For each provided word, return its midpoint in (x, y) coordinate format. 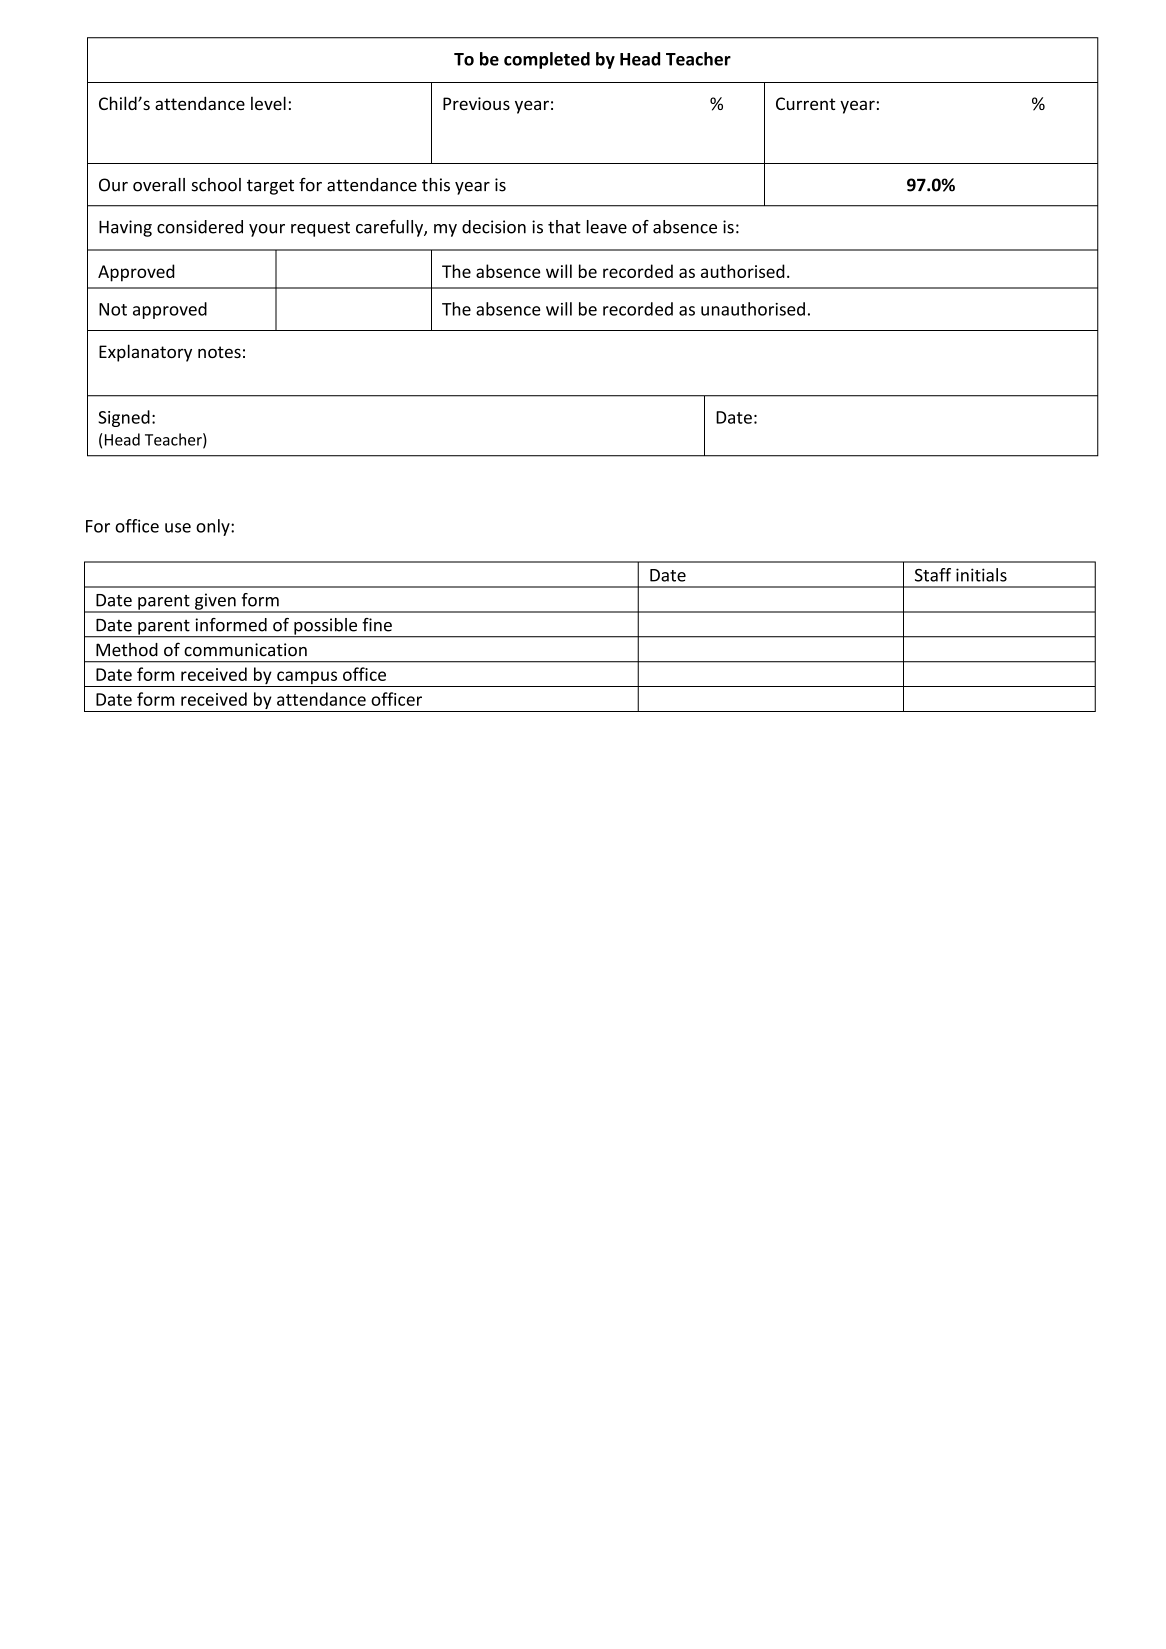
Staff (933, 575)
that (564, 227)
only (214, 527)
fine (377, 625)
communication (245, 650)
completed (547, 60)
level (268, 103)
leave (607, 227)
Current (805, 103)
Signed (124, 418)
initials (981, 575)
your (267, 230)
